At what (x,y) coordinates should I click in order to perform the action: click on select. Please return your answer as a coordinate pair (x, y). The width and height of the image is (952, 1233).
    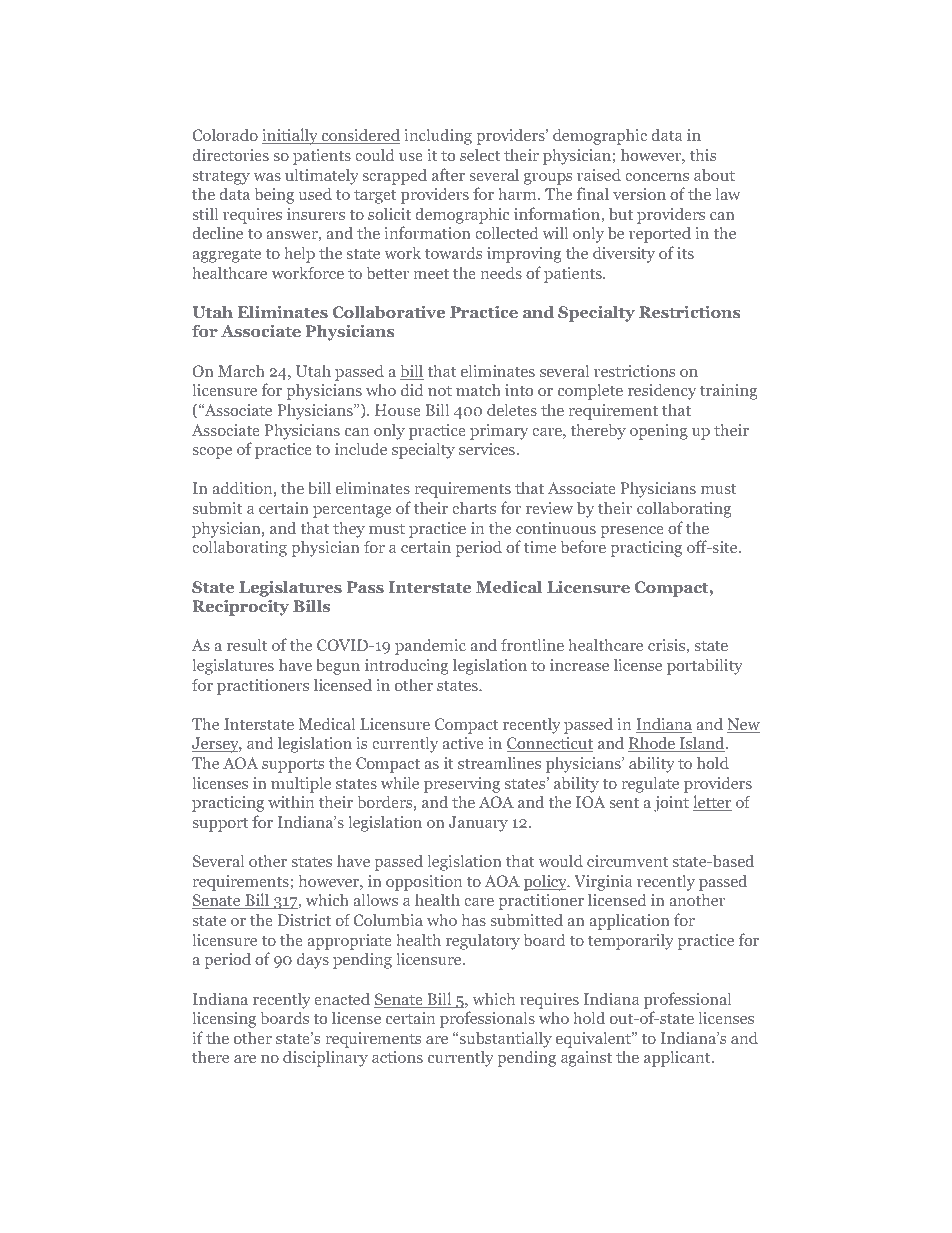
    Looking at the image, I should click on (480, 154).
